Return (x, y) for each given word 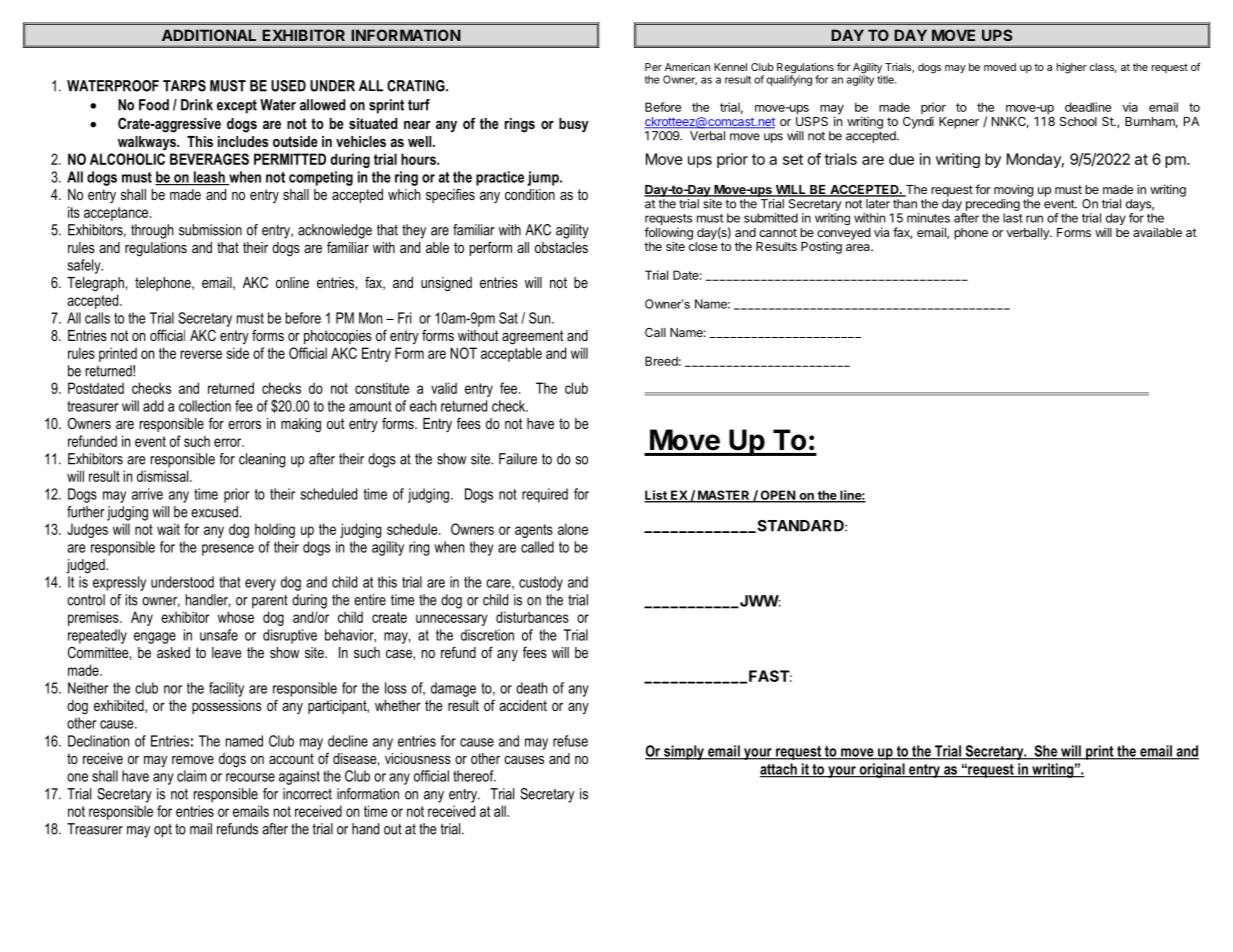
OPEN (777, 496)
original (882, 770)
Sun (541, 318)
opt (163, 831)
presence (228, 550)
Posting (821, 248)
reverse (201, 354)
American (687, 67)
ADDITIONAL (209, 35)
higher (1072, 68)
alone (573, 529)
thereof (474, 776)
